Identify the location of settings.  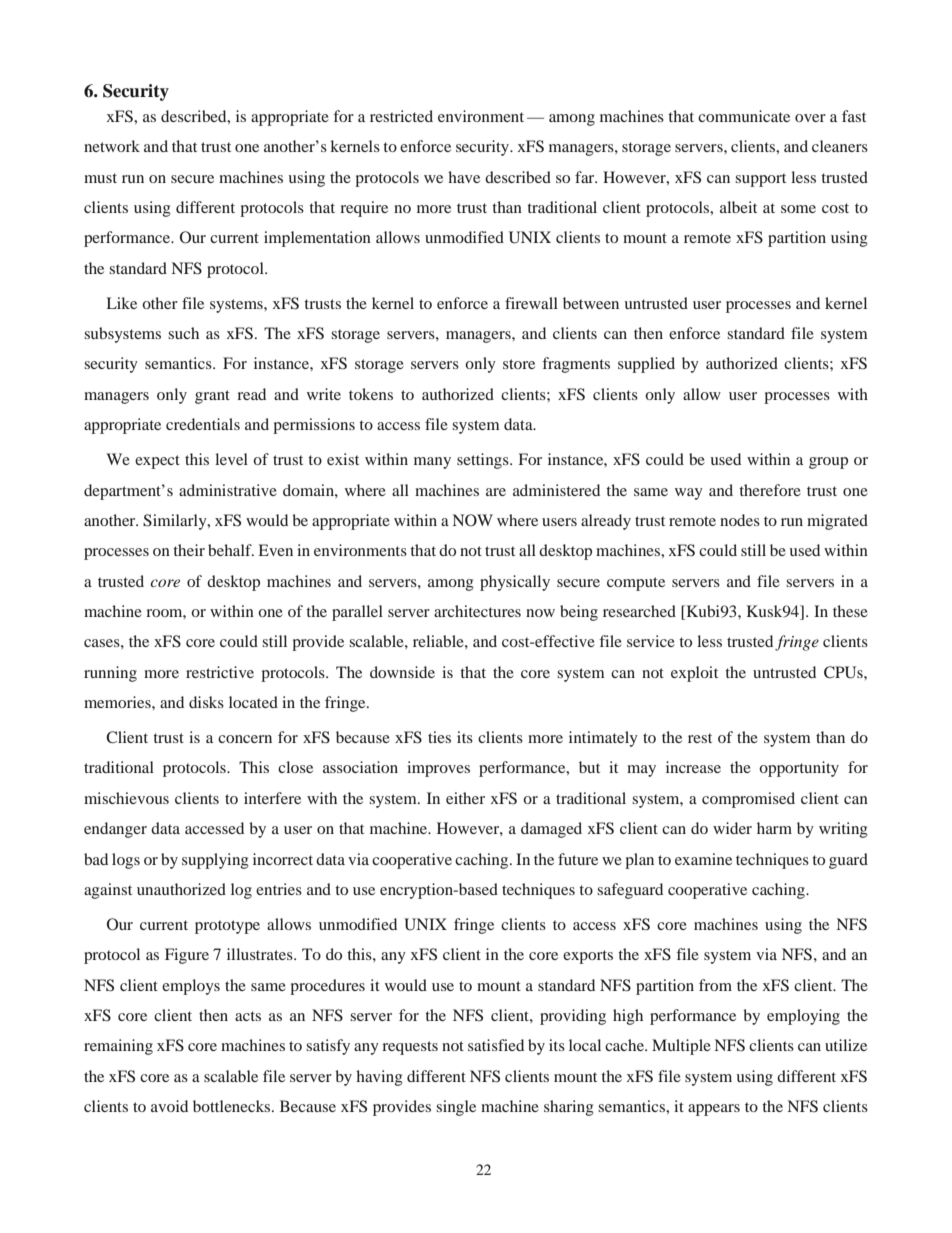
(484, 461).
